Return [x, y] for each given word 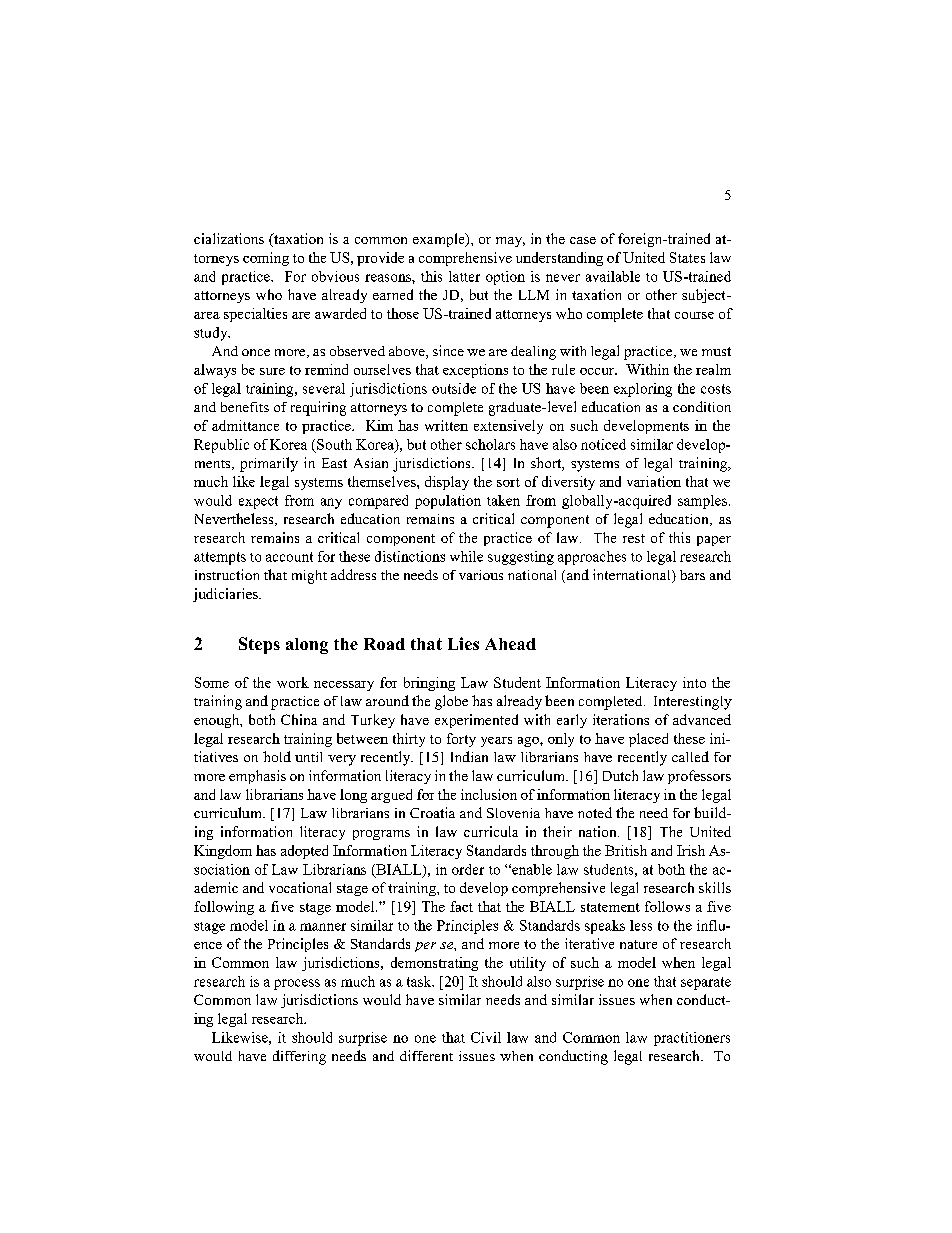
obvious [335, 276]
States [687, 257]
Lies [463, 643]
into [694, 682]
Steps [259, 645]
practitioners [692, 1039]
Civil [486, 1037]
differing [299, 1057]
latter [464, 276]
